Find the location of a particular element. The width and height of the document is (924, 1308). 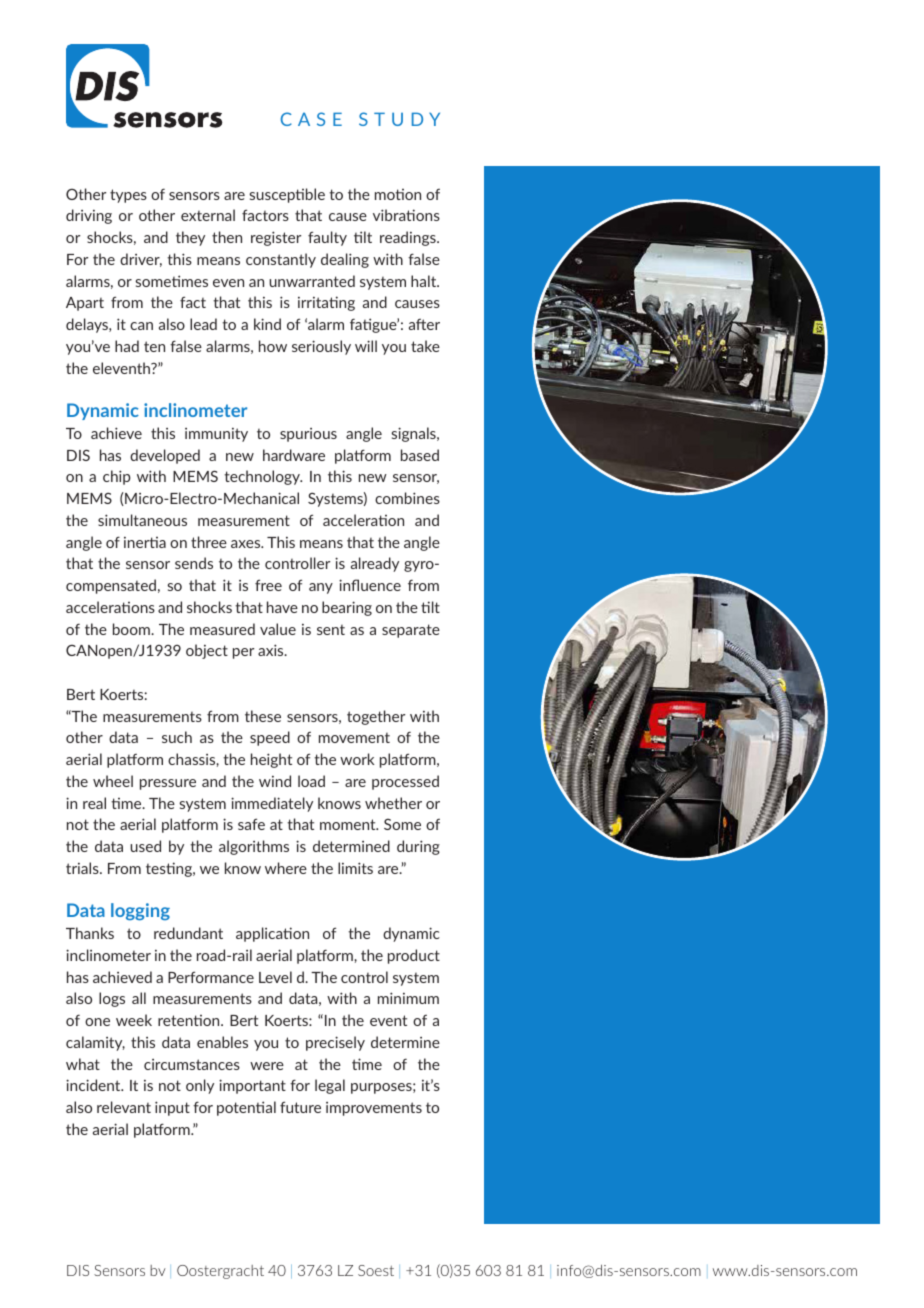

types is located at coordinates (128, 196).
